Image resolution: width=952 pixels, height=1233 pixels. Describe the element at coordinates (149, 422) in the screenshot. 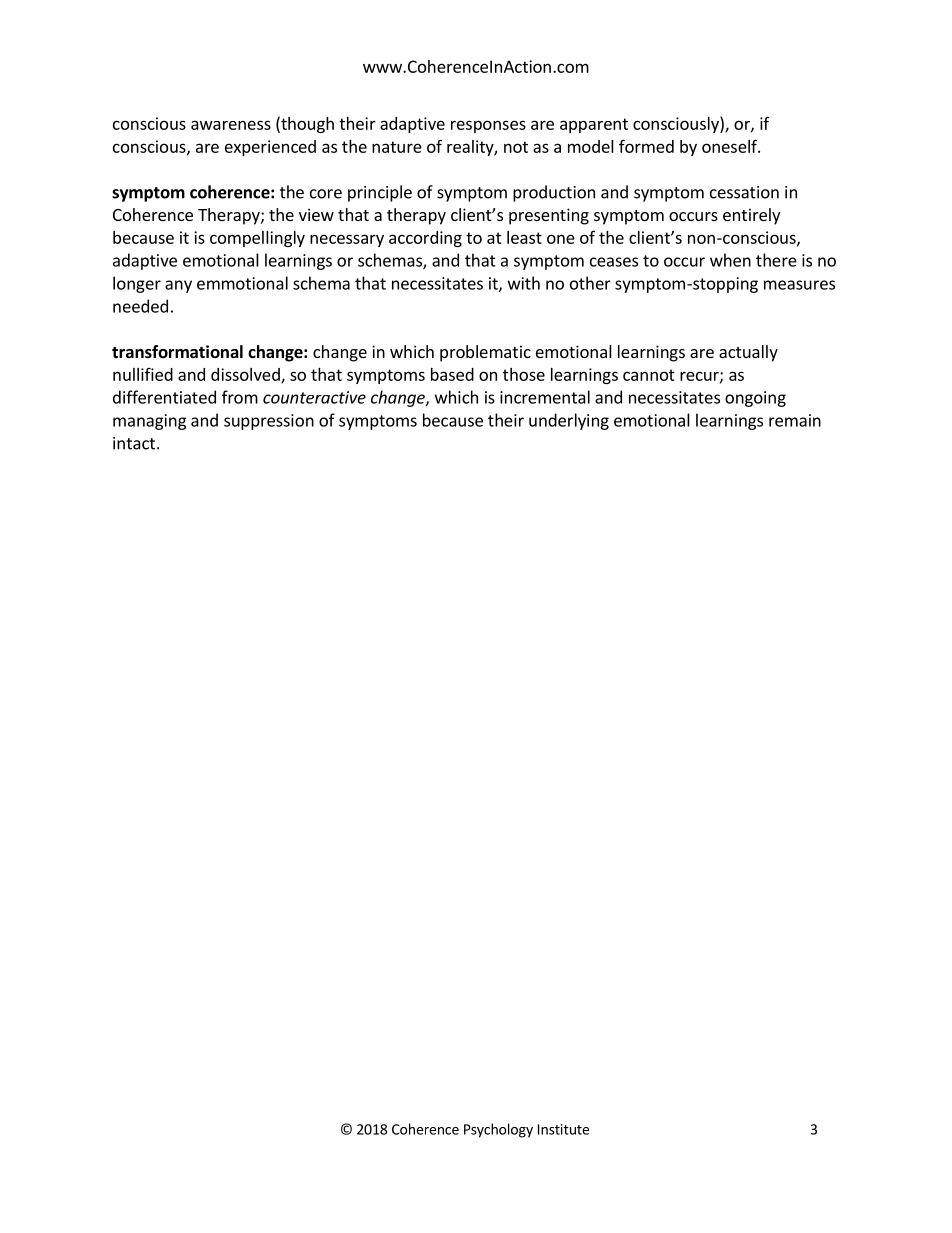

I see `managing` at that location.
